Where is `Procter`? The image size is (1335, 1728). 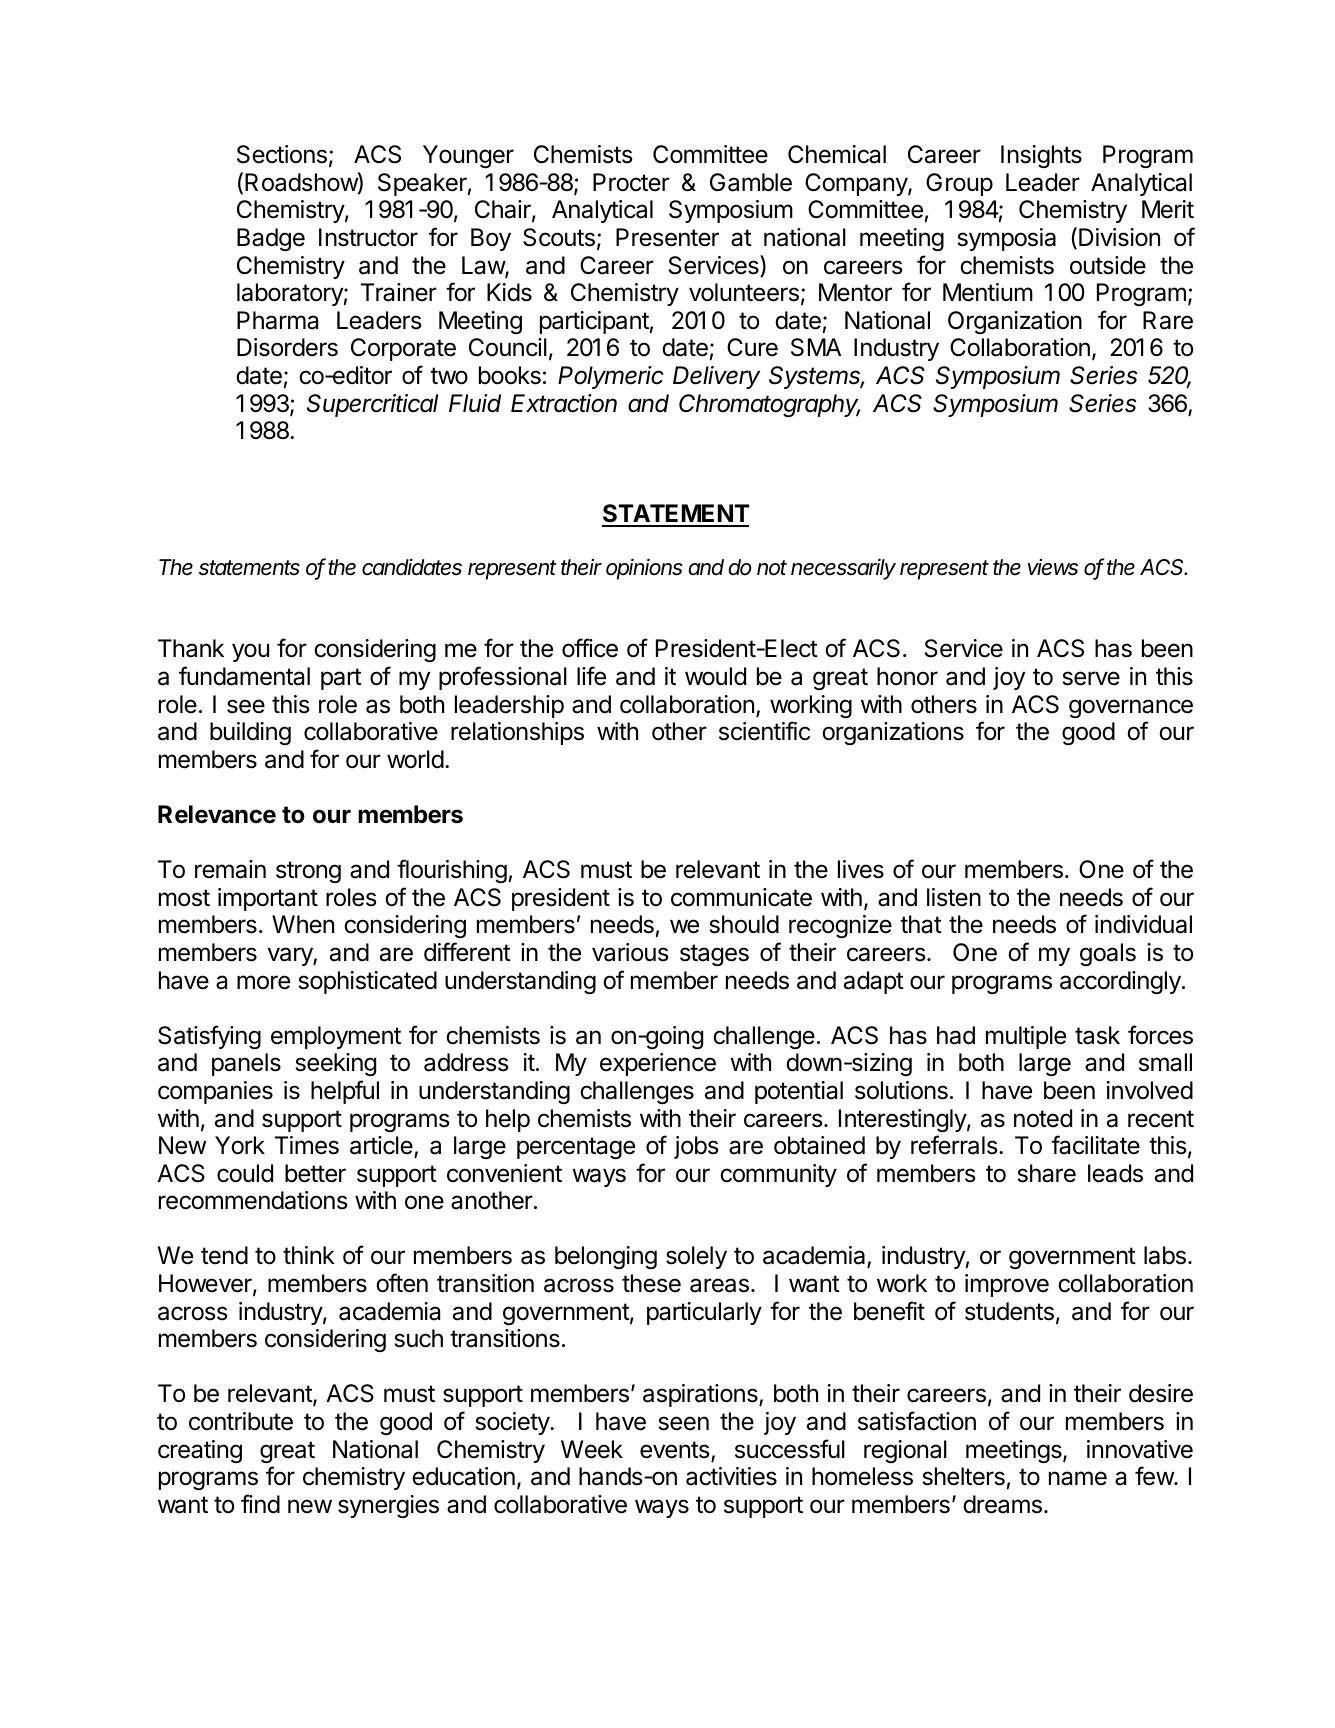 Procter is located at coordinates (631, 182).
